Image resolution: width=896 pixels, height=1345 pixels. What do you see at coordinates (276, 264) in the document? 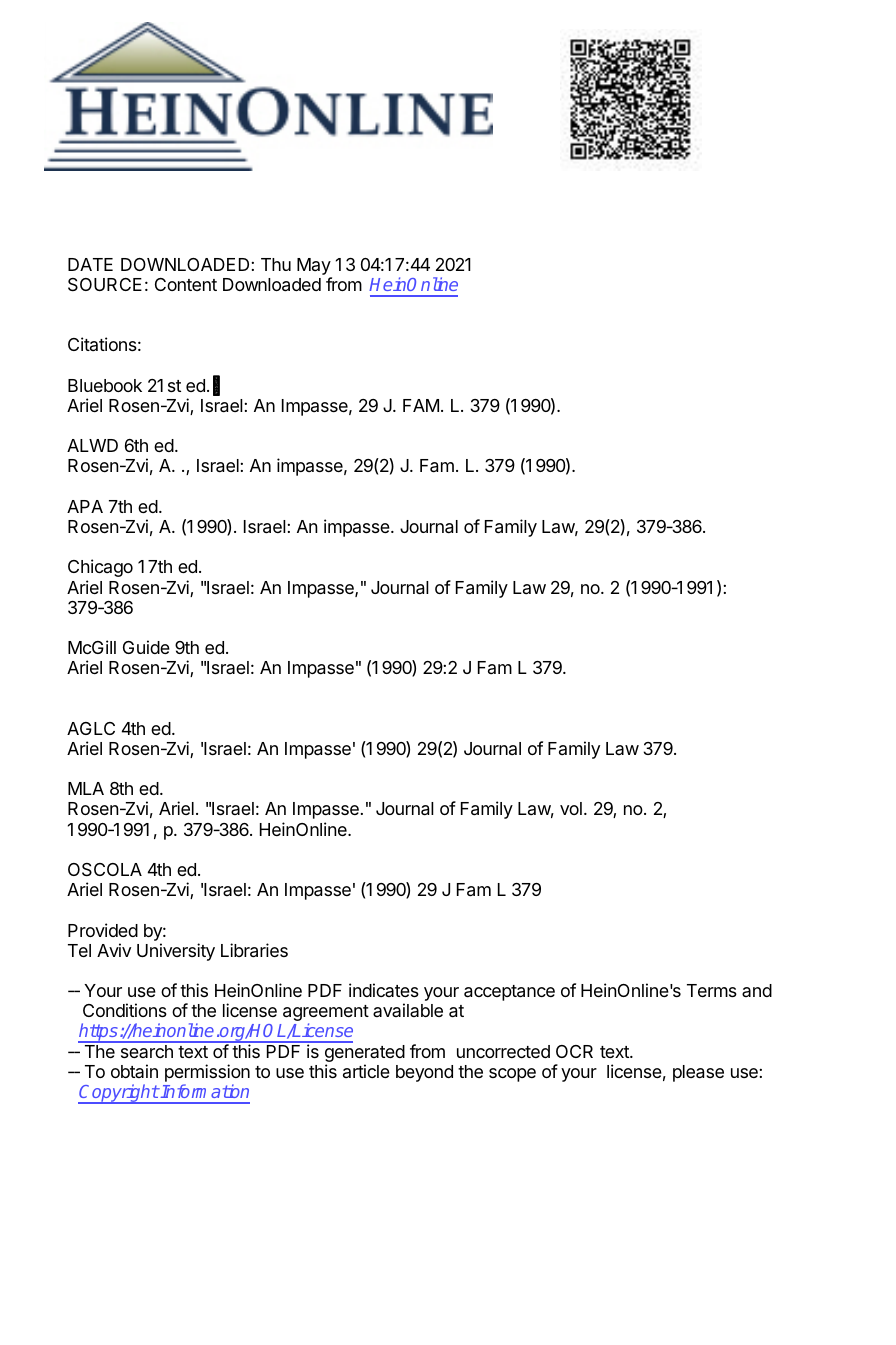
I see `Thu` at bounding box center [276, 264].
